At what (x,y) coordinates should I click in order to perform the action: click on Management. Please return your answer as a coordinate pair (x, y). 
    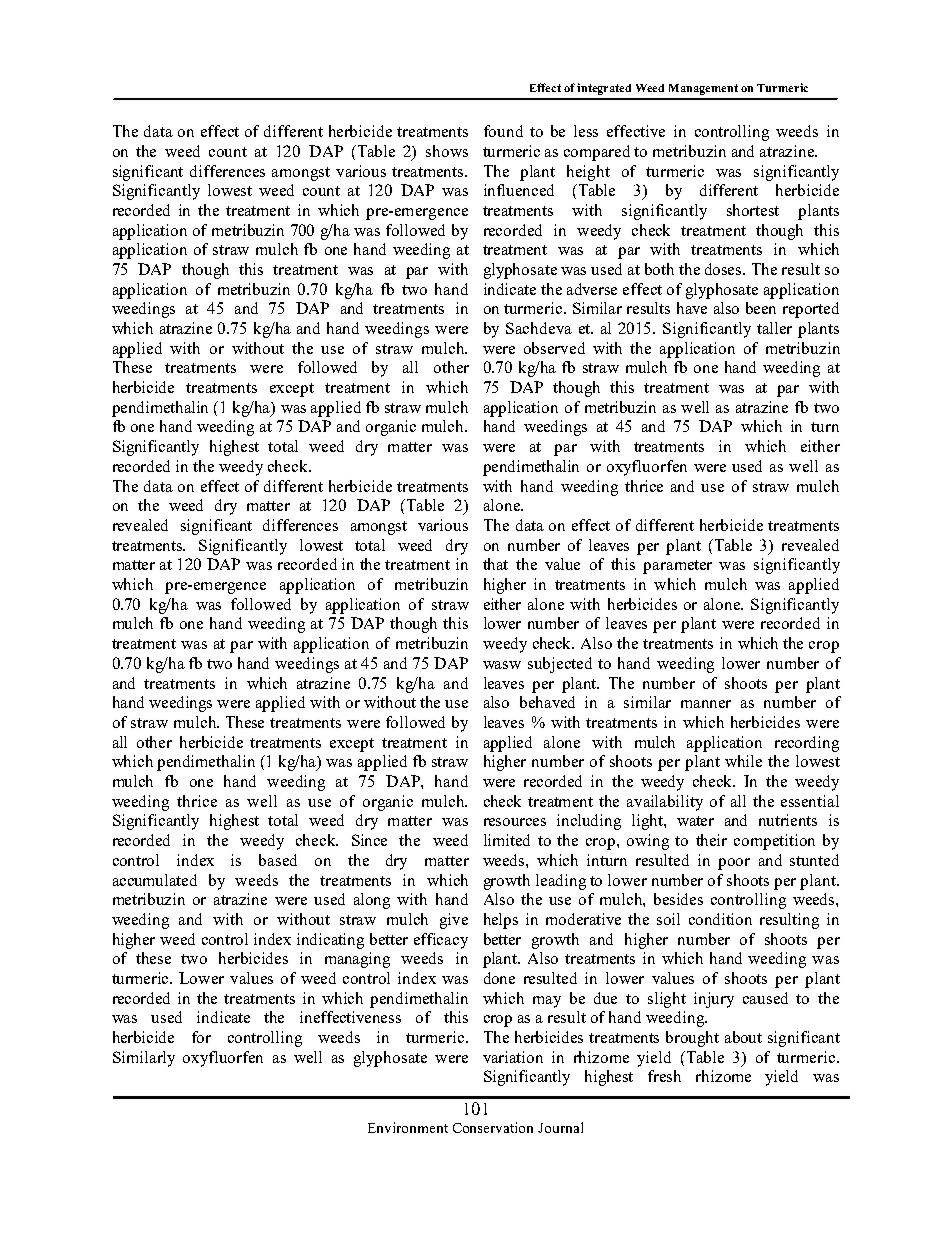
    Looking at the image, I should click on (703, 89).
